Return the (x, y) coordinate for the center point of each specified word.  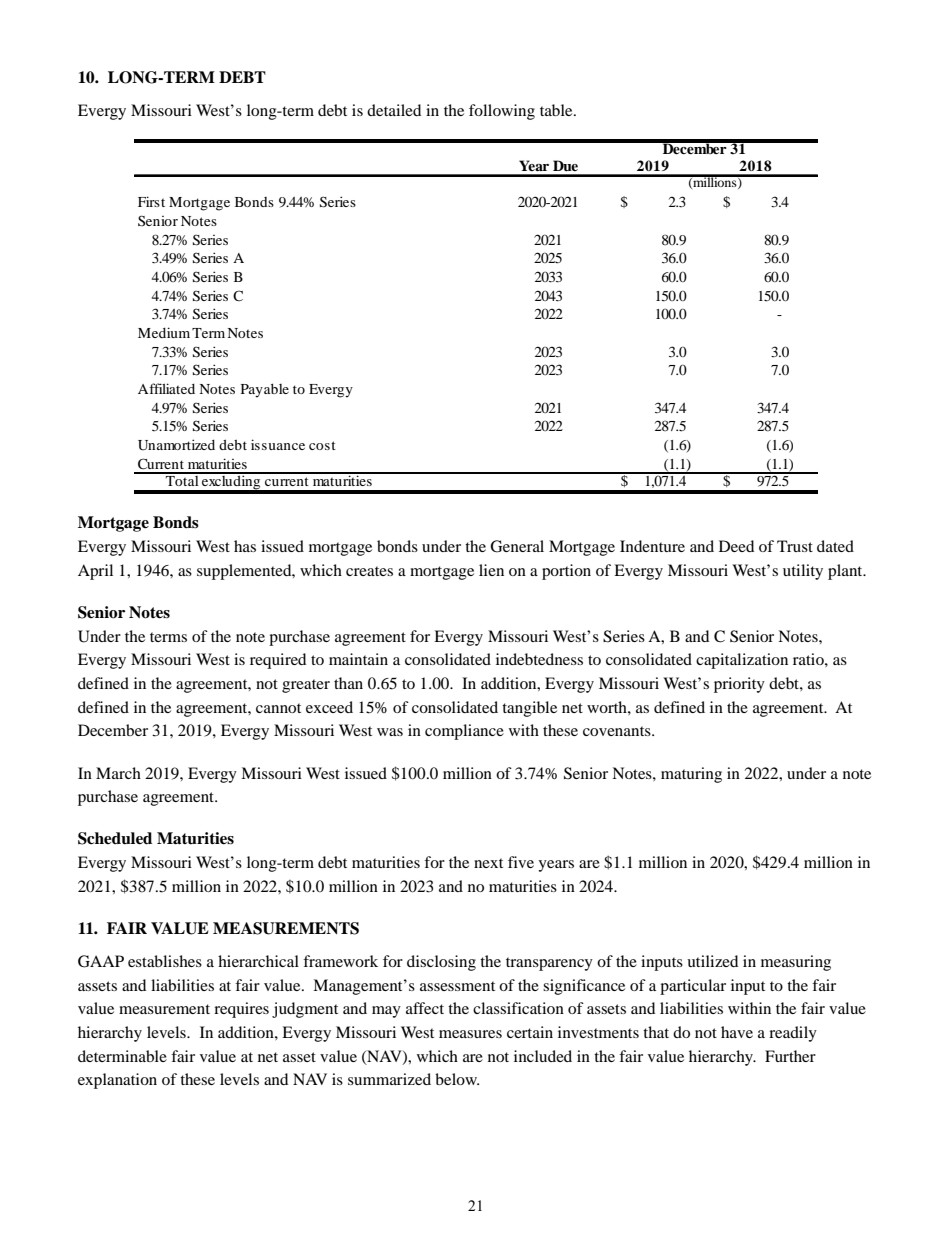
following (502, 112)
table (557, 110)
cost (322, 445)
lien (491, 570)
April (95, 572)
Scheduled (115, 838)
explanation (117, 1081)
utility (803, 572)
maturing (691, 775)
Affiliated (166, 388)
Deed (736, 546)
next (488, 863)
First (151, 201)
